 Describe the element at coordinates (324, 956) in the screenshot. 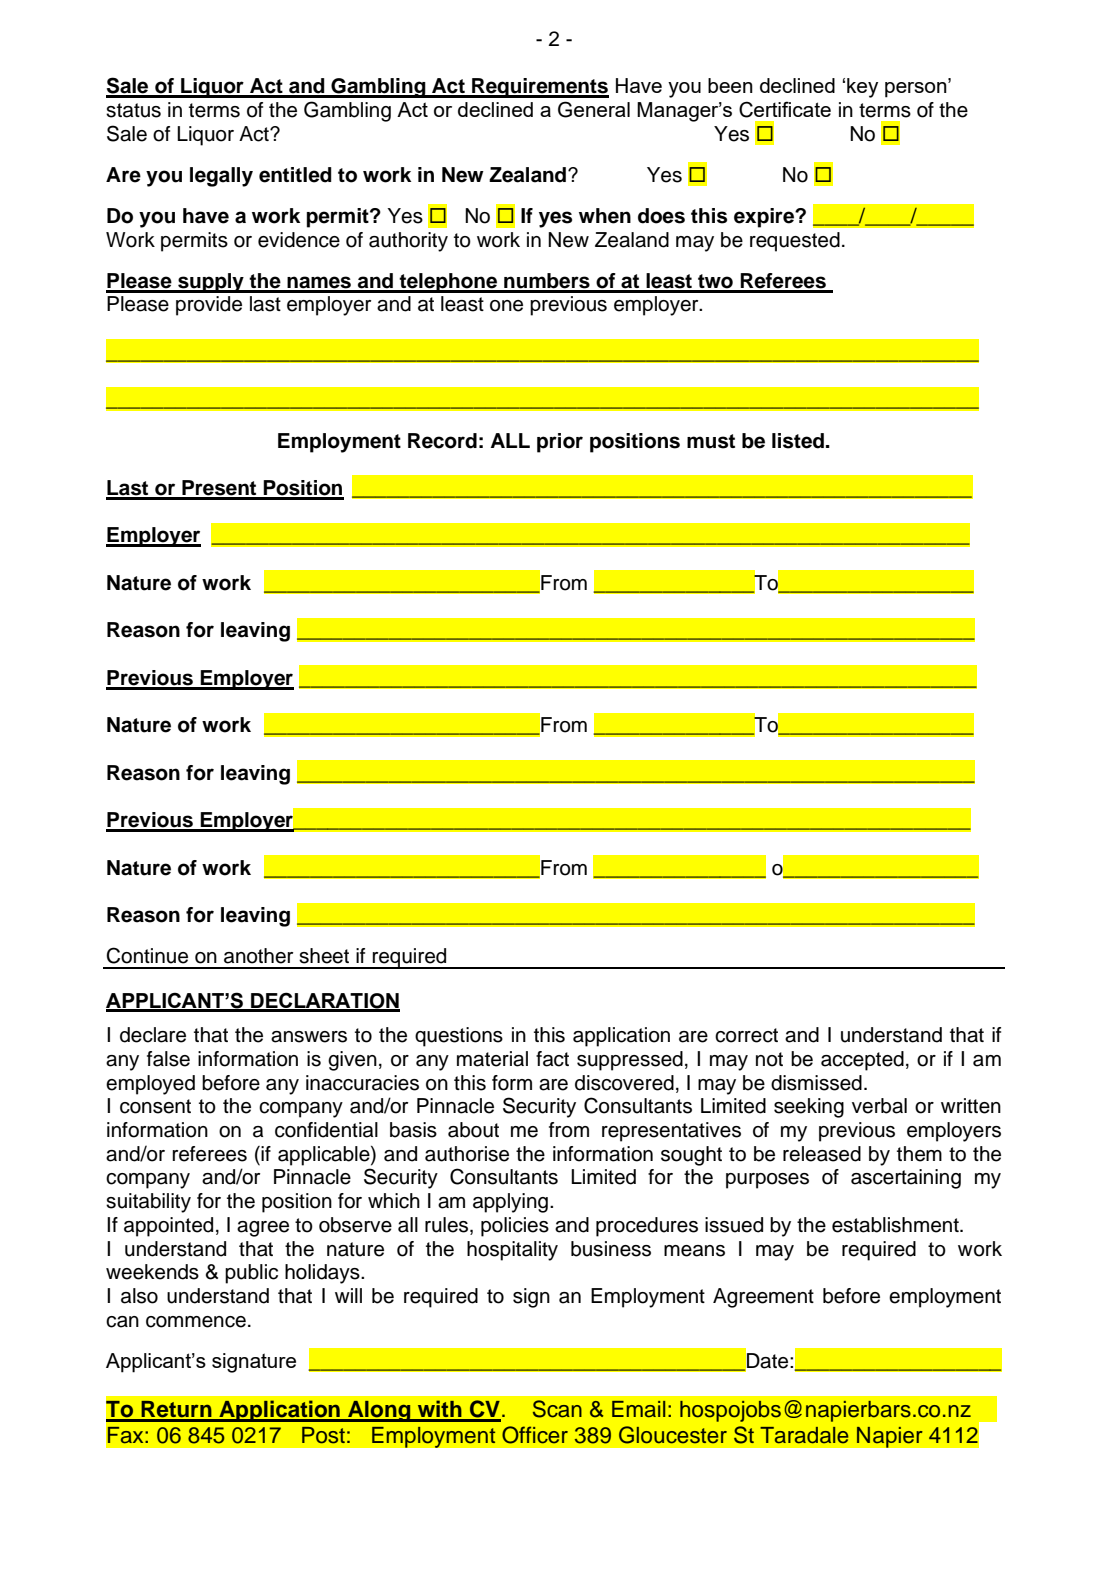

I see `sheet` at that location.
